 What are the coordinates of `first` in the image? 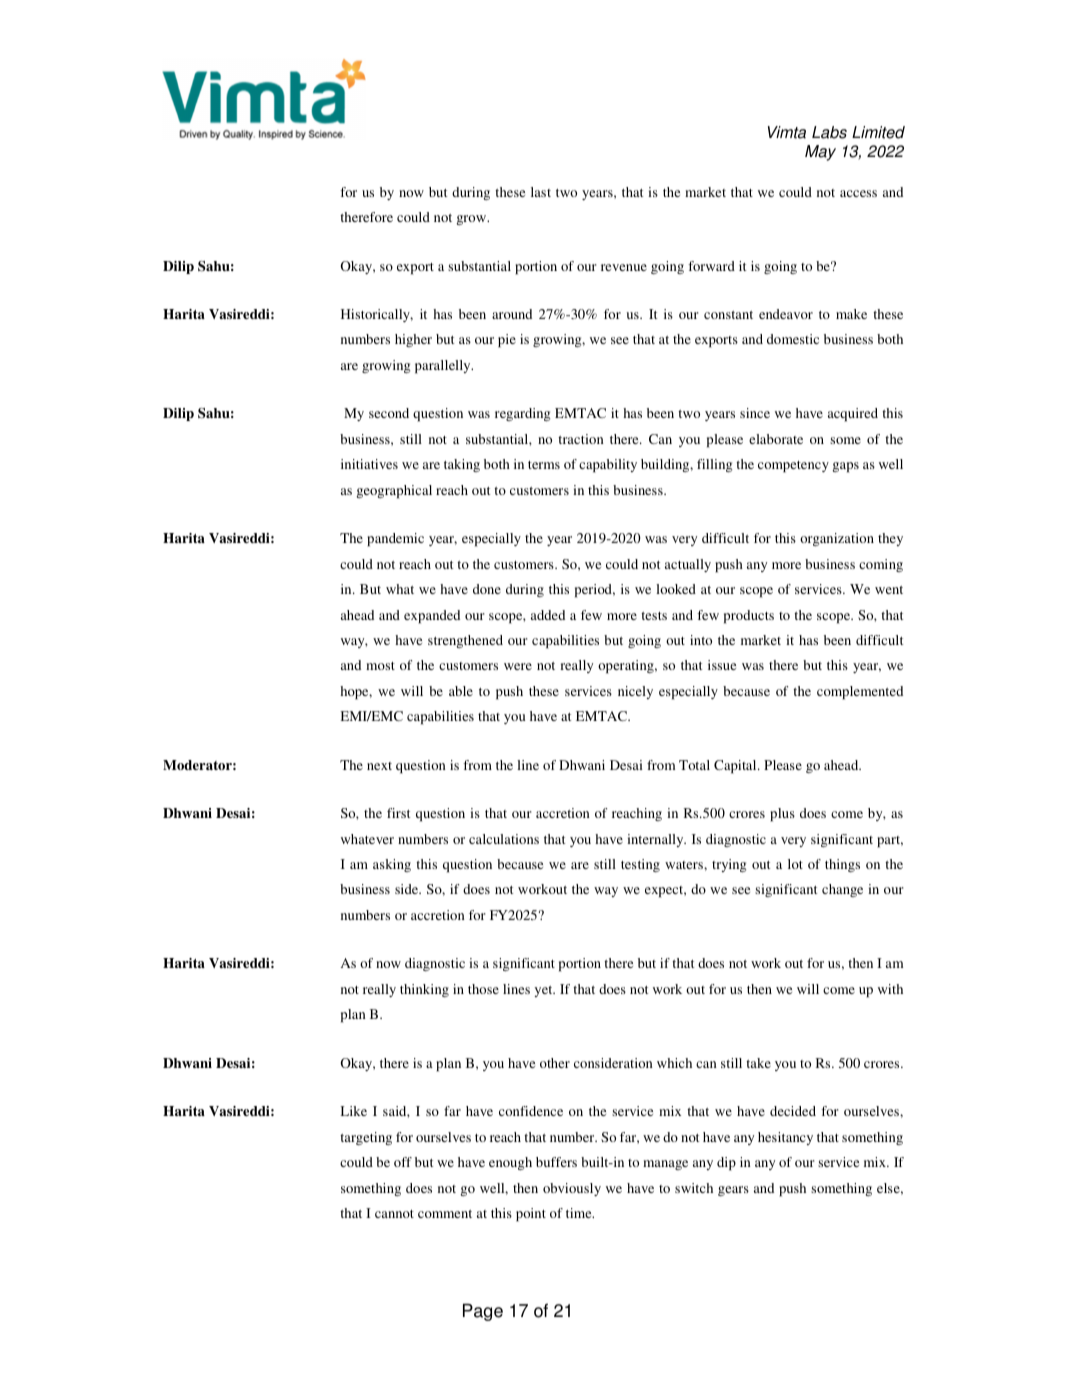 It's located at (398, 813).
